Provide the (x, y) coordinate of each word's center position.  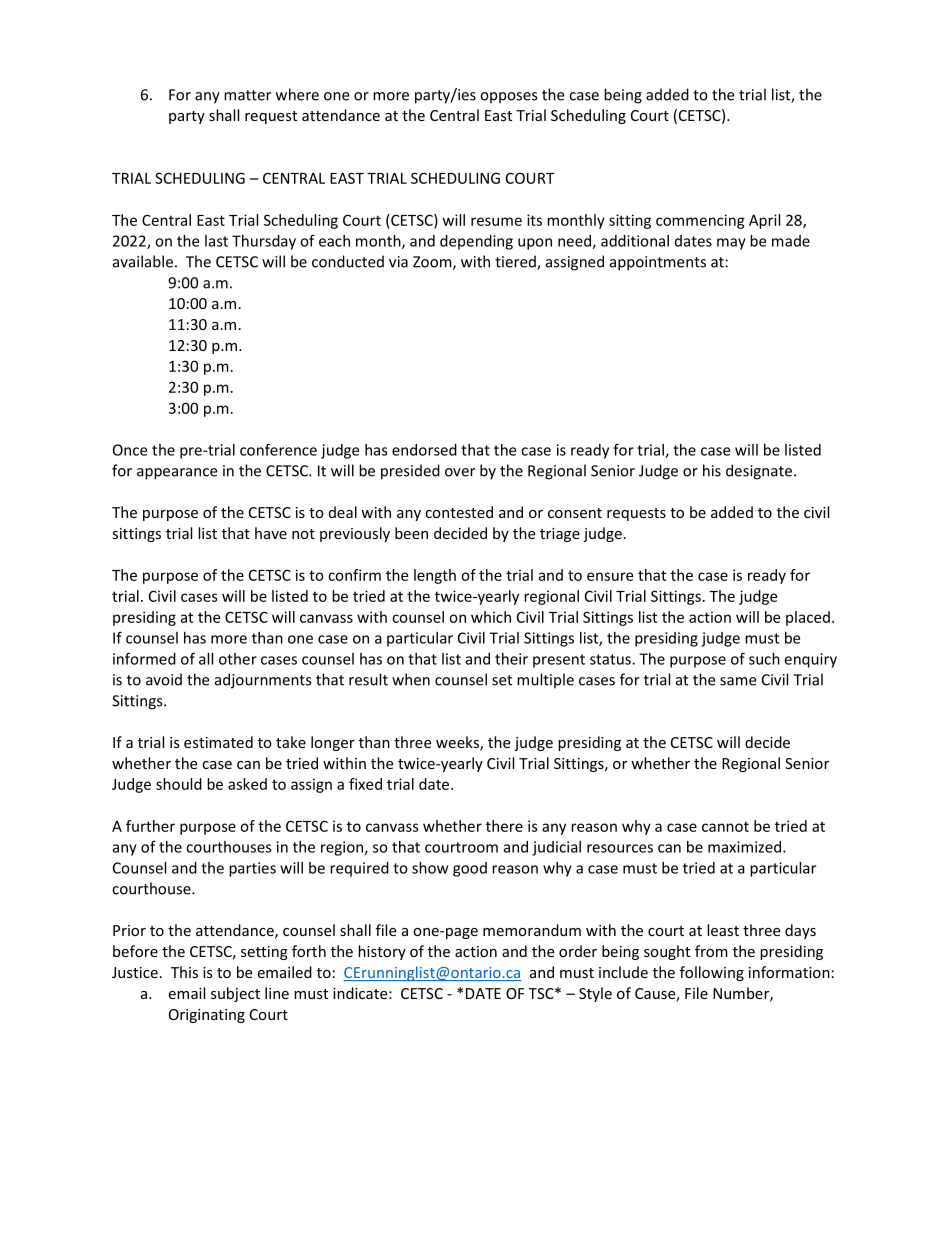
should (179, 784)
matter (247, 95)
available (143, 261)
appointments (658, 263)
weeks (458, 743)
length (435, 576)
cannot (725, 826)
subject (235, 994)
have (271, 533)
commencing (700, 221)
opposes (508, 98)
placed (808, 618)
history (382, 952)
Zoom (433, 263)
